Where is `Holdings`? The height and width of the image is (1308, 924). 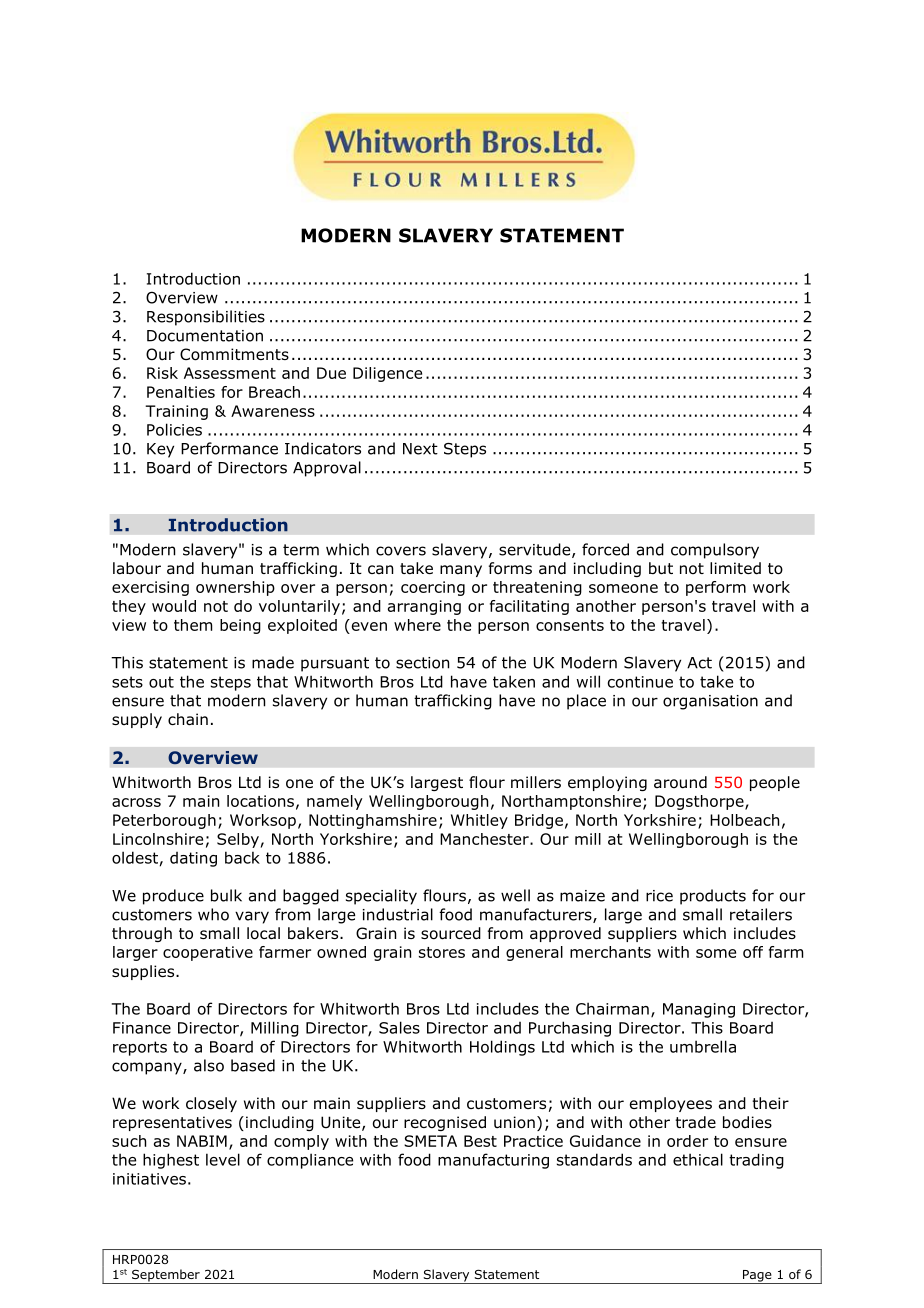
Holdings is located at coordinates (502, 1048).
